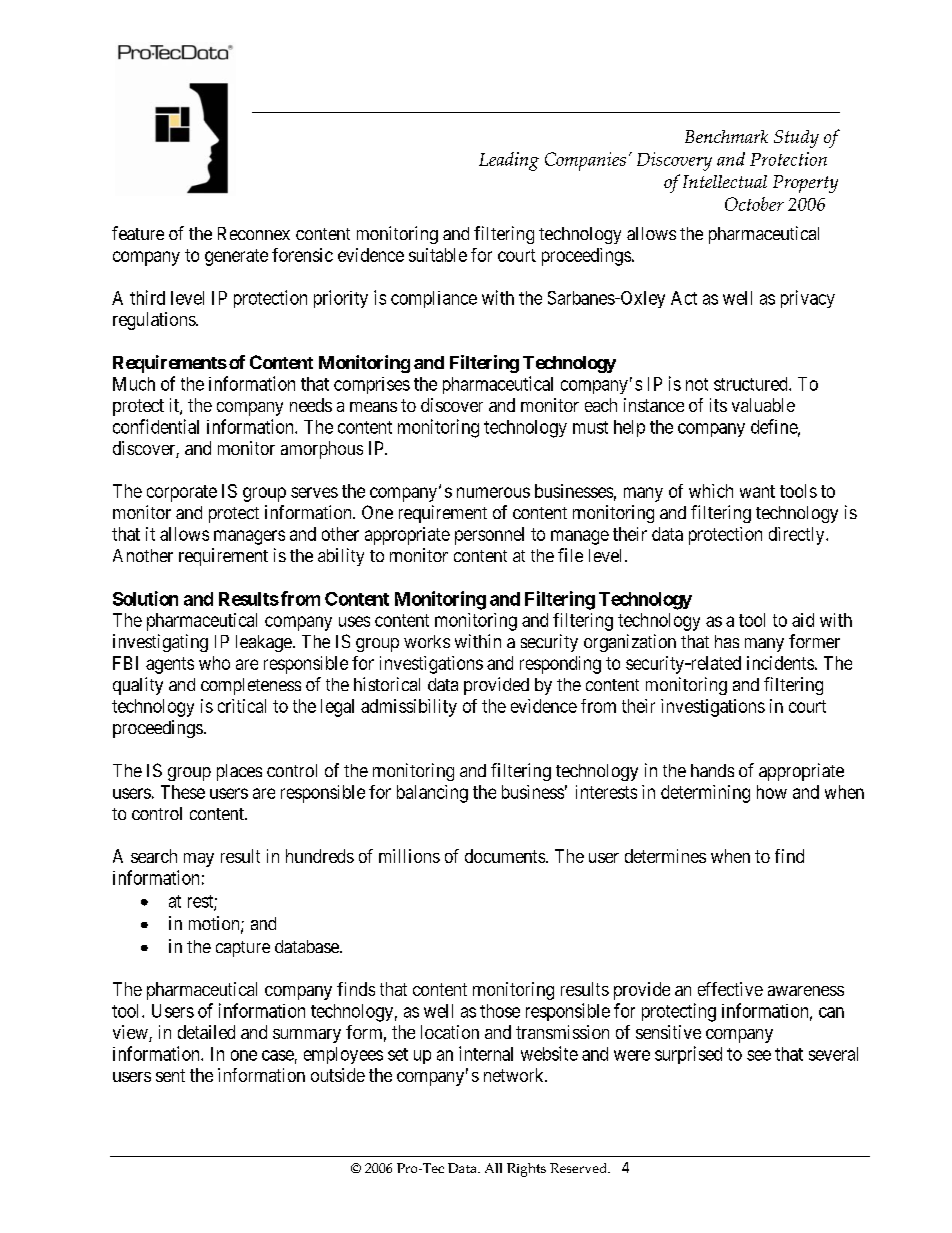  Describe the element at coordinates (505, 856) in the page. I see `documents` at that location.
